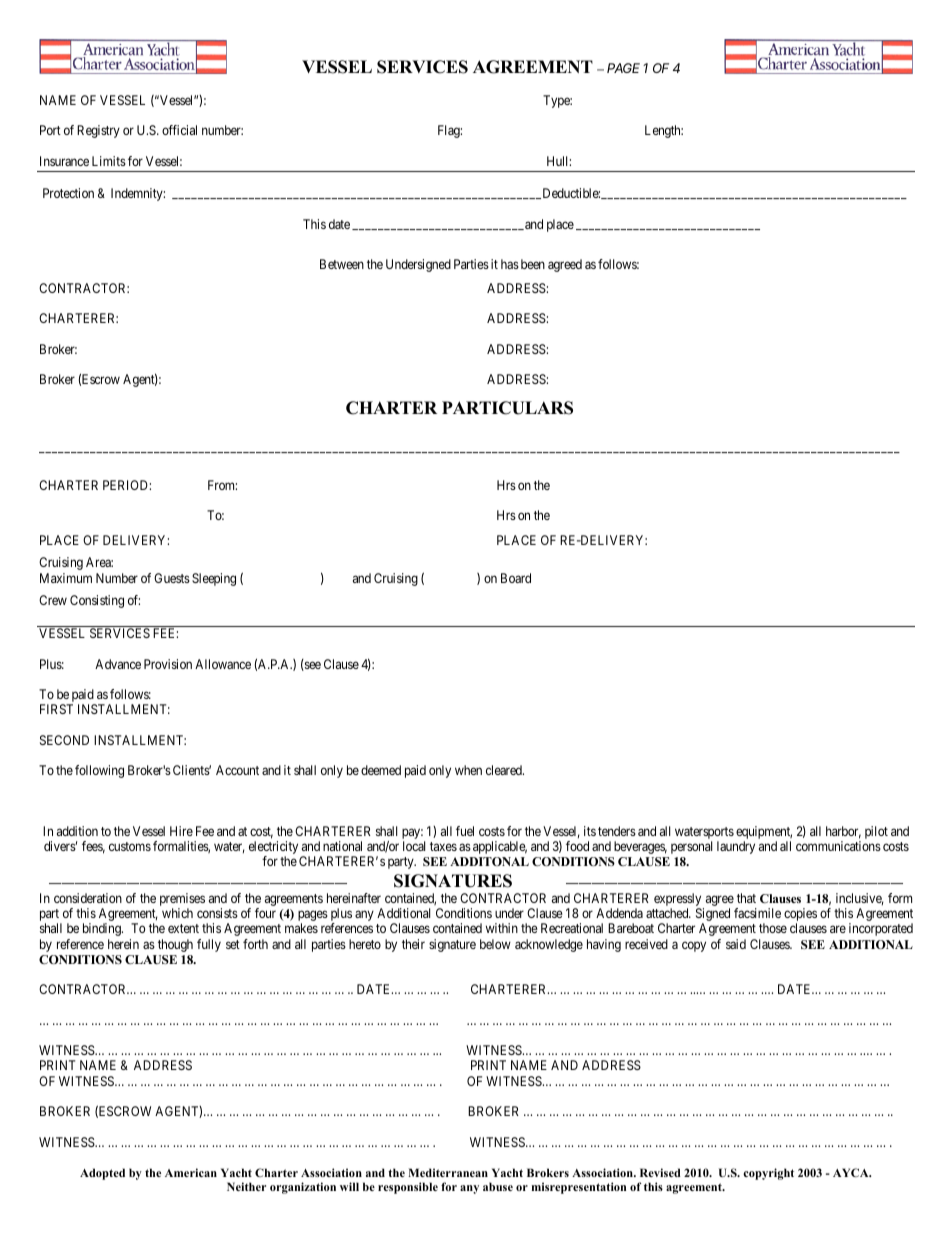 This image has height=1233, width=952. What do you see at coordinates (764, 834) in the image?
I see `equipment` at bounding box center [764, 834].
